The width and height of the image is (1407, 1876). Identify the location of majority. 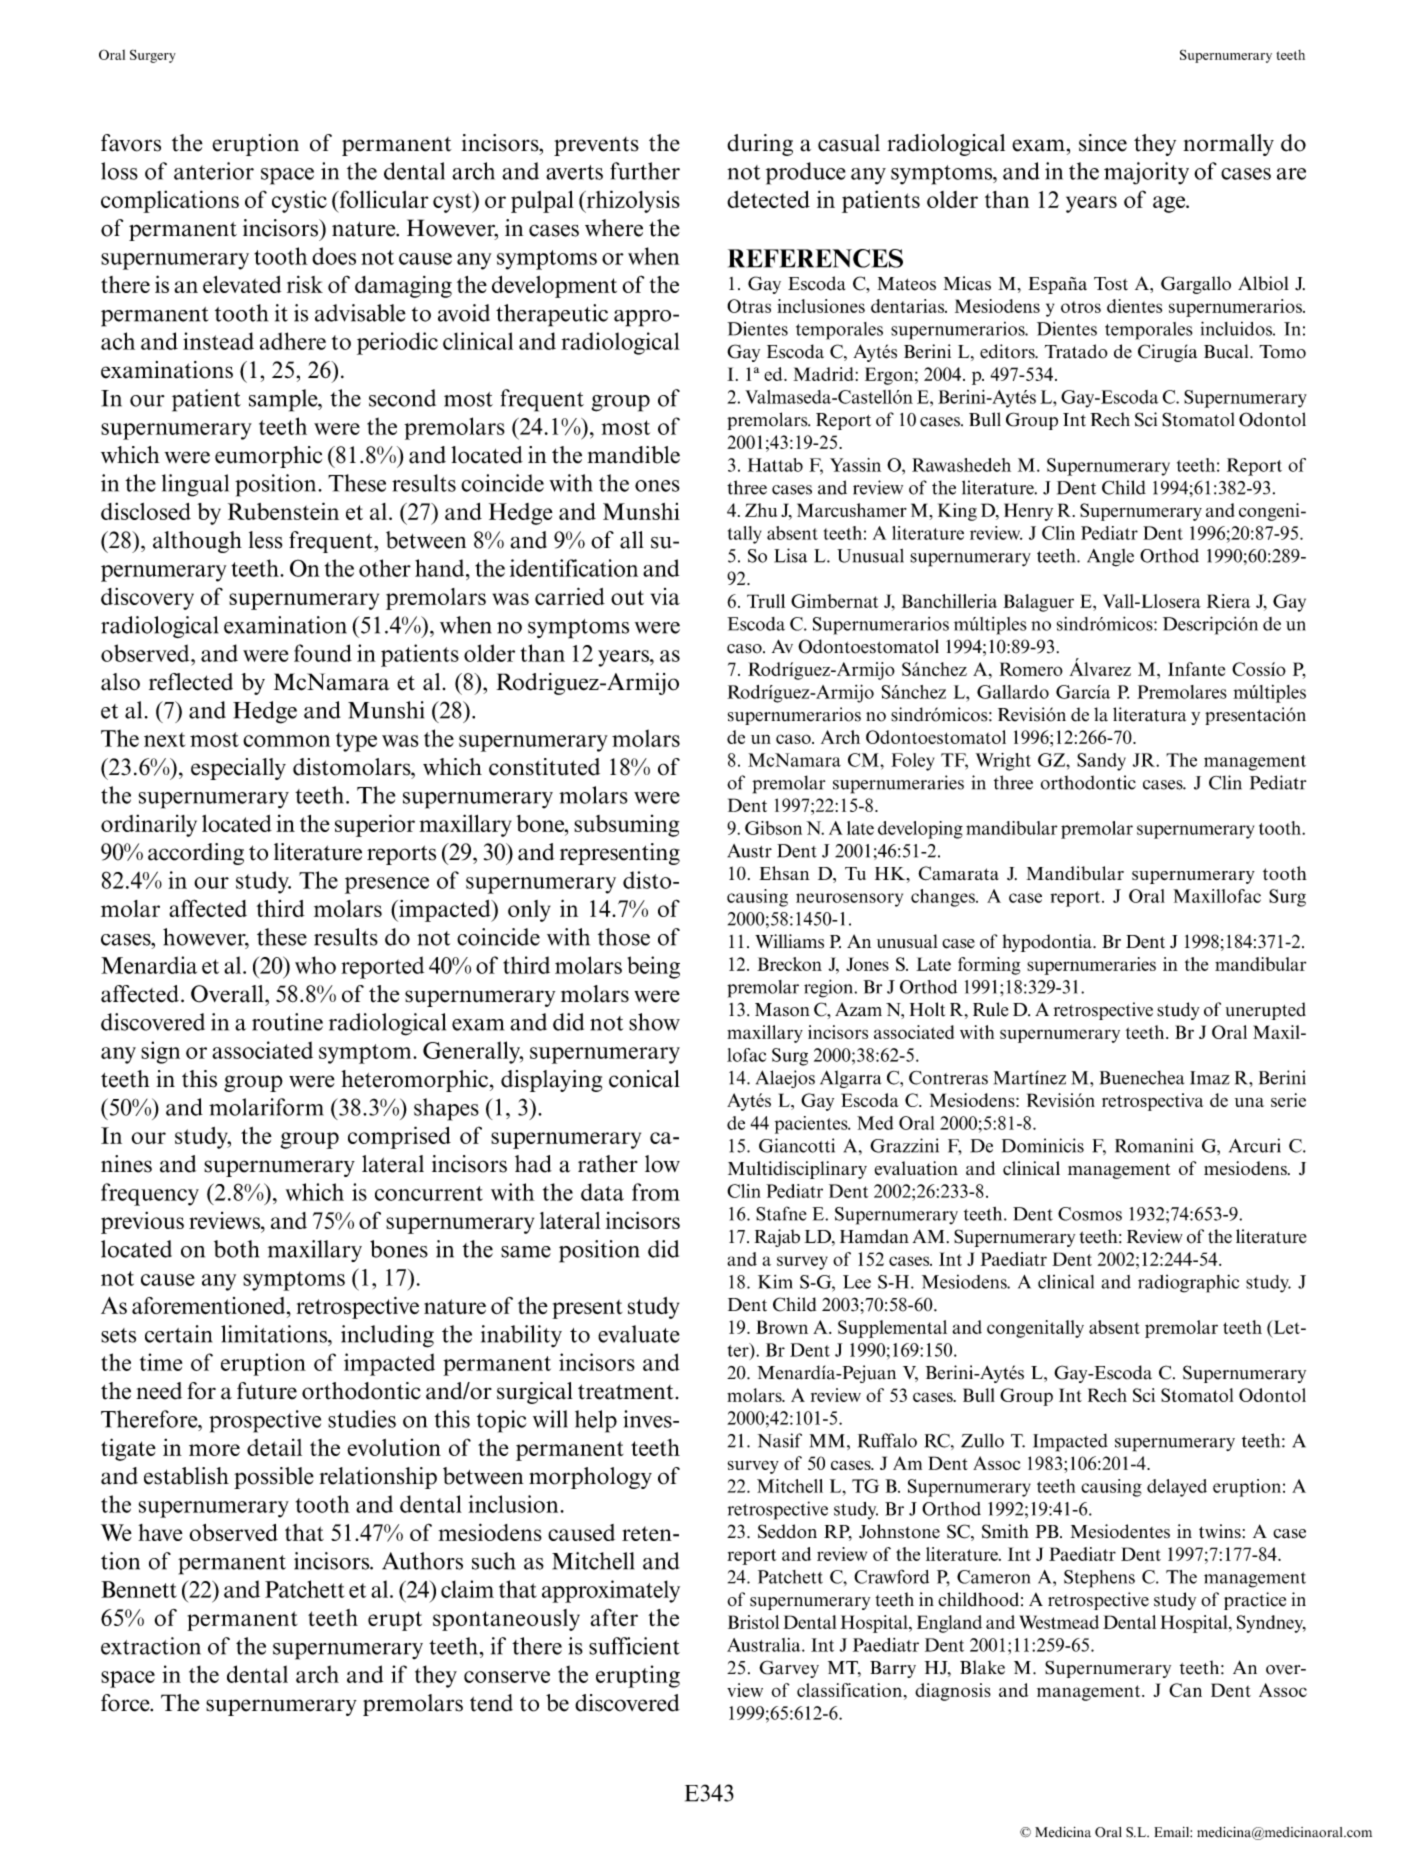
(1146, 173).
